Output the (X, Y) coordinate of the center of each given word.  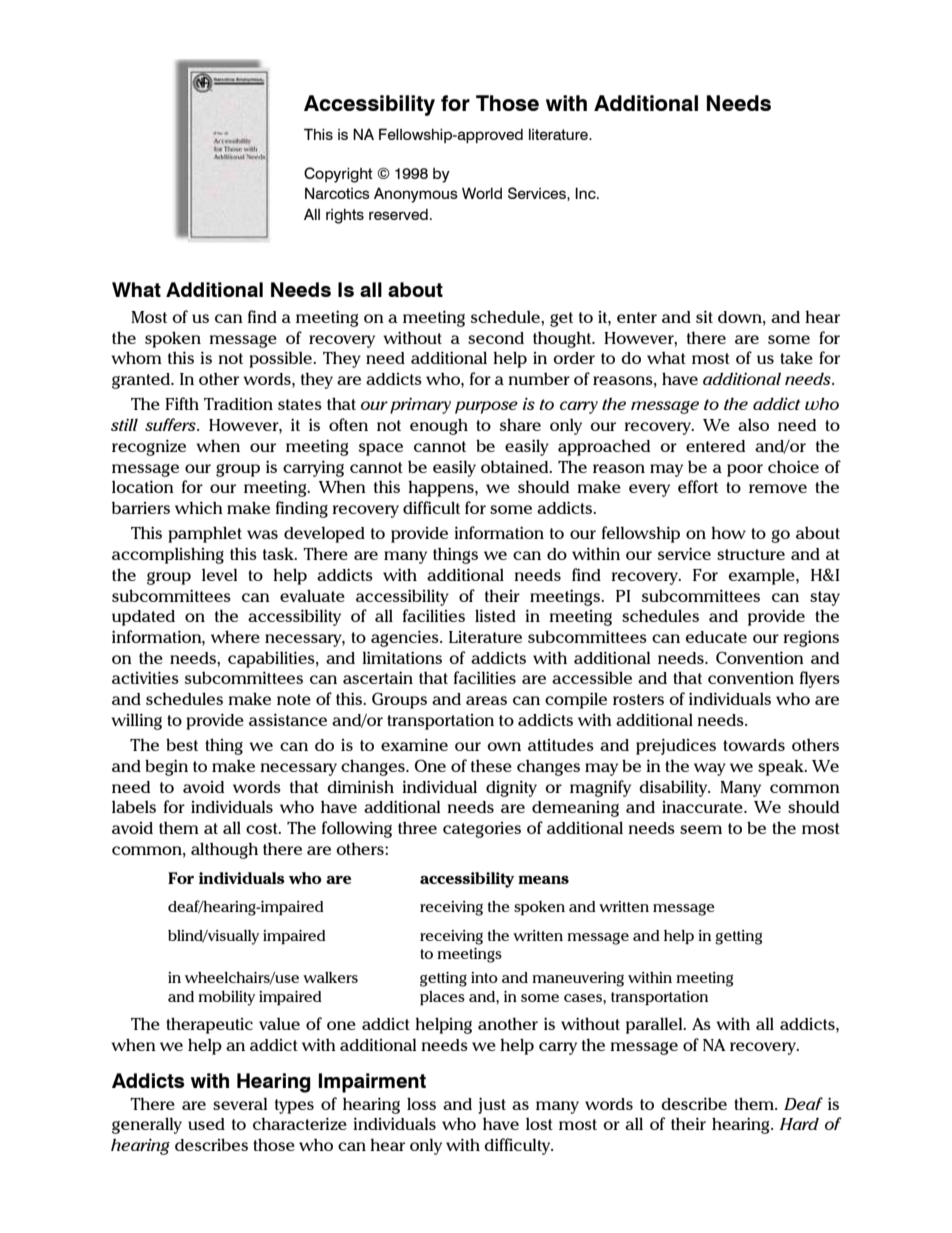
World (482, 193)
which (199, 507)
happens (442, 488)
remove (778, 488)
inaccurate (703, 807)
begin (166, 767)
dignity (511, 788)
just (492, 1105)
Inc (586, 193)
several (240, 1103)
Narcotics (337, 193)
